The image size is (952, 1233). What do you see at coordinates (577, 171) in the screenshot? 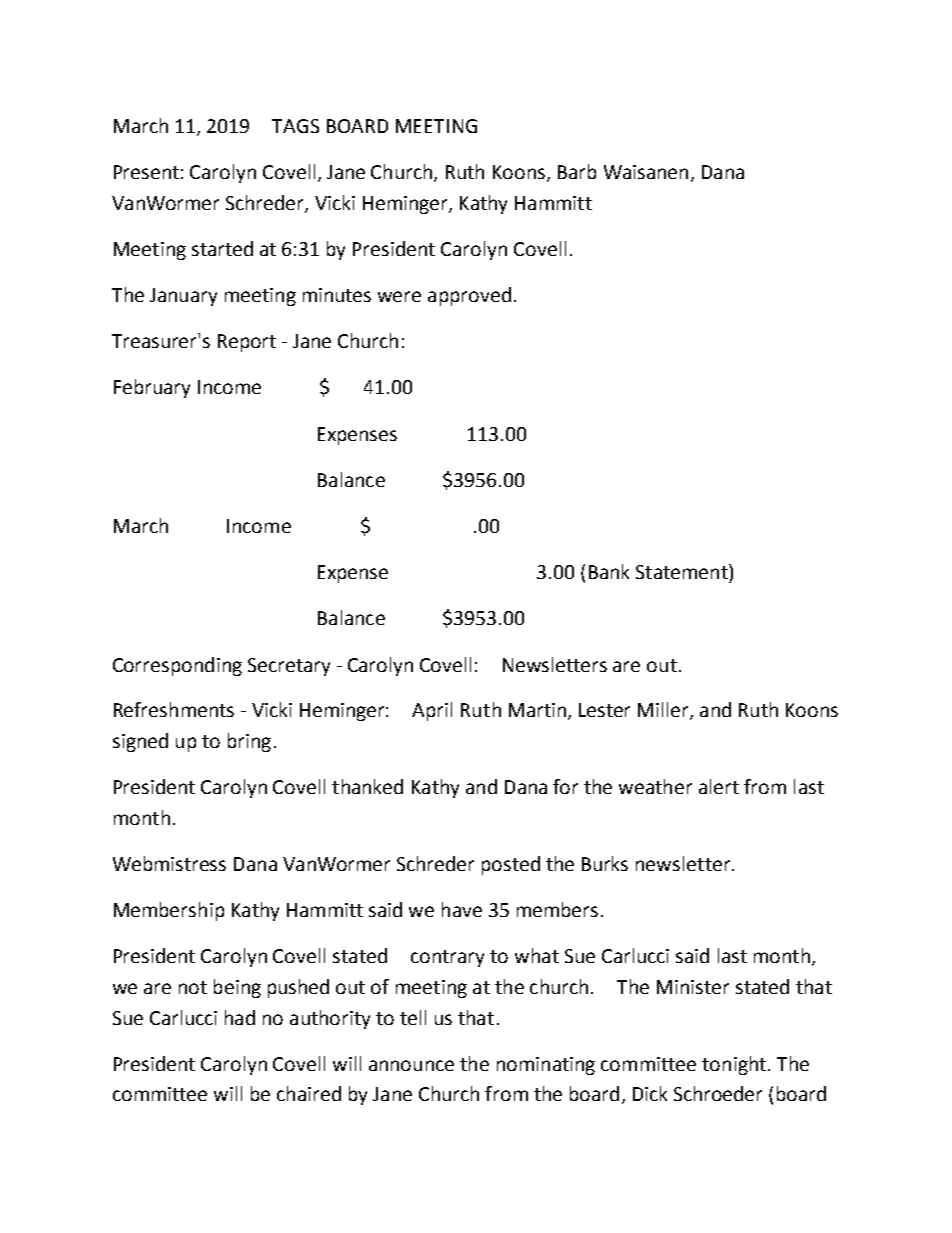
I see `Barb` at bounding box center [577, 171].
